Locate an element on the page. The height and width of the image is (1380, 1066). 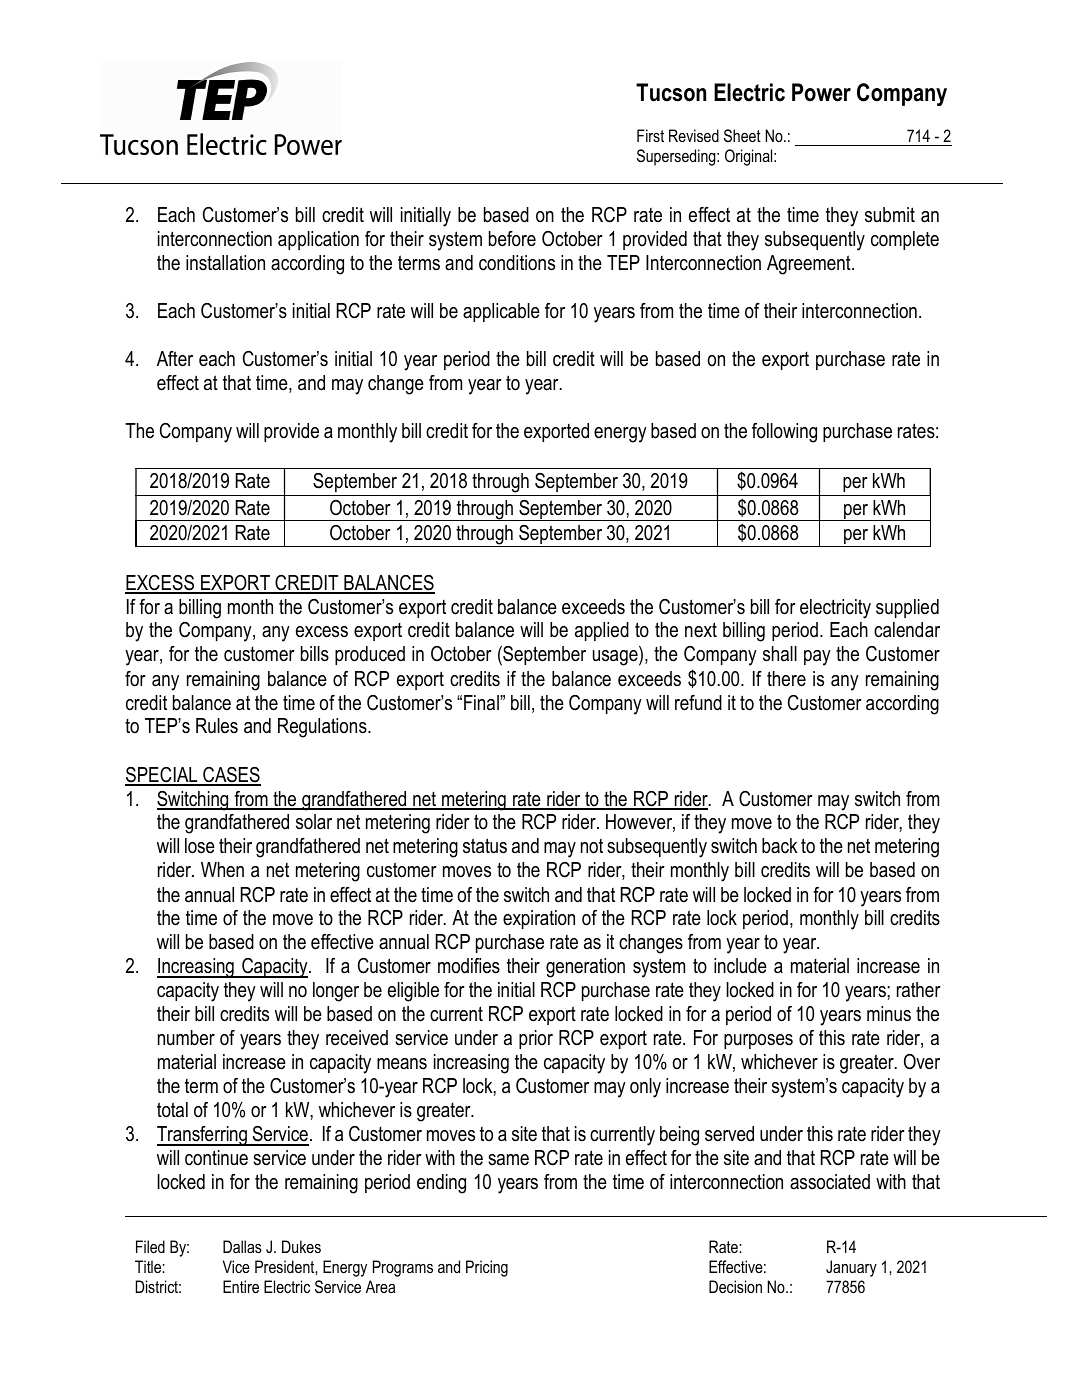
back is located at coordinates (780, 846).
